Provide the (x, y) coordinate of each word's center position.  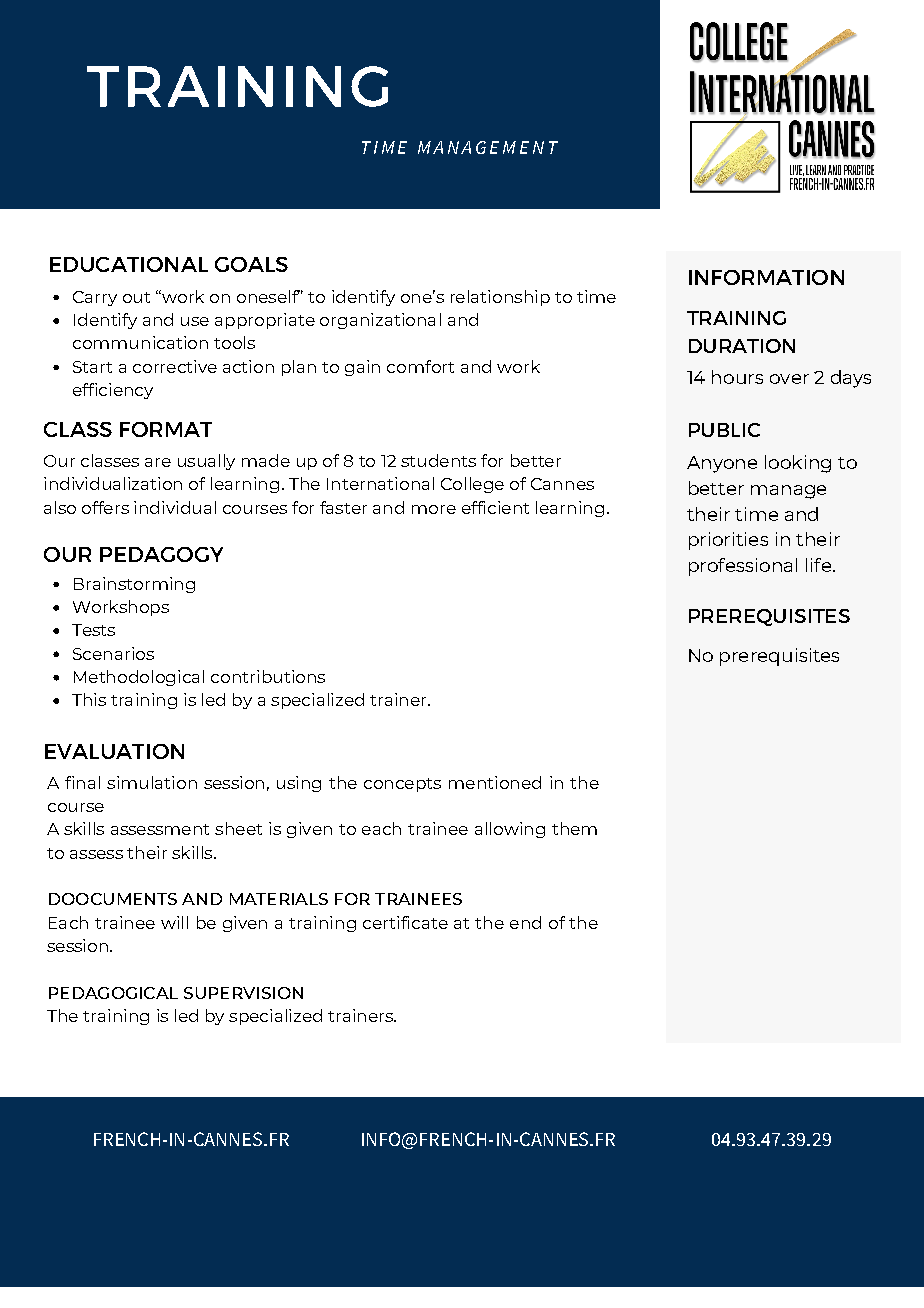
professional (743, 567)
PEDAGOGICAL (113, 993)
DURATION (742, 346)
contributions (268, 676)
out (136, 297)
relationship (500, 298)
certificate (405, 922)
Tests (93, 630)
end (525, 922)
